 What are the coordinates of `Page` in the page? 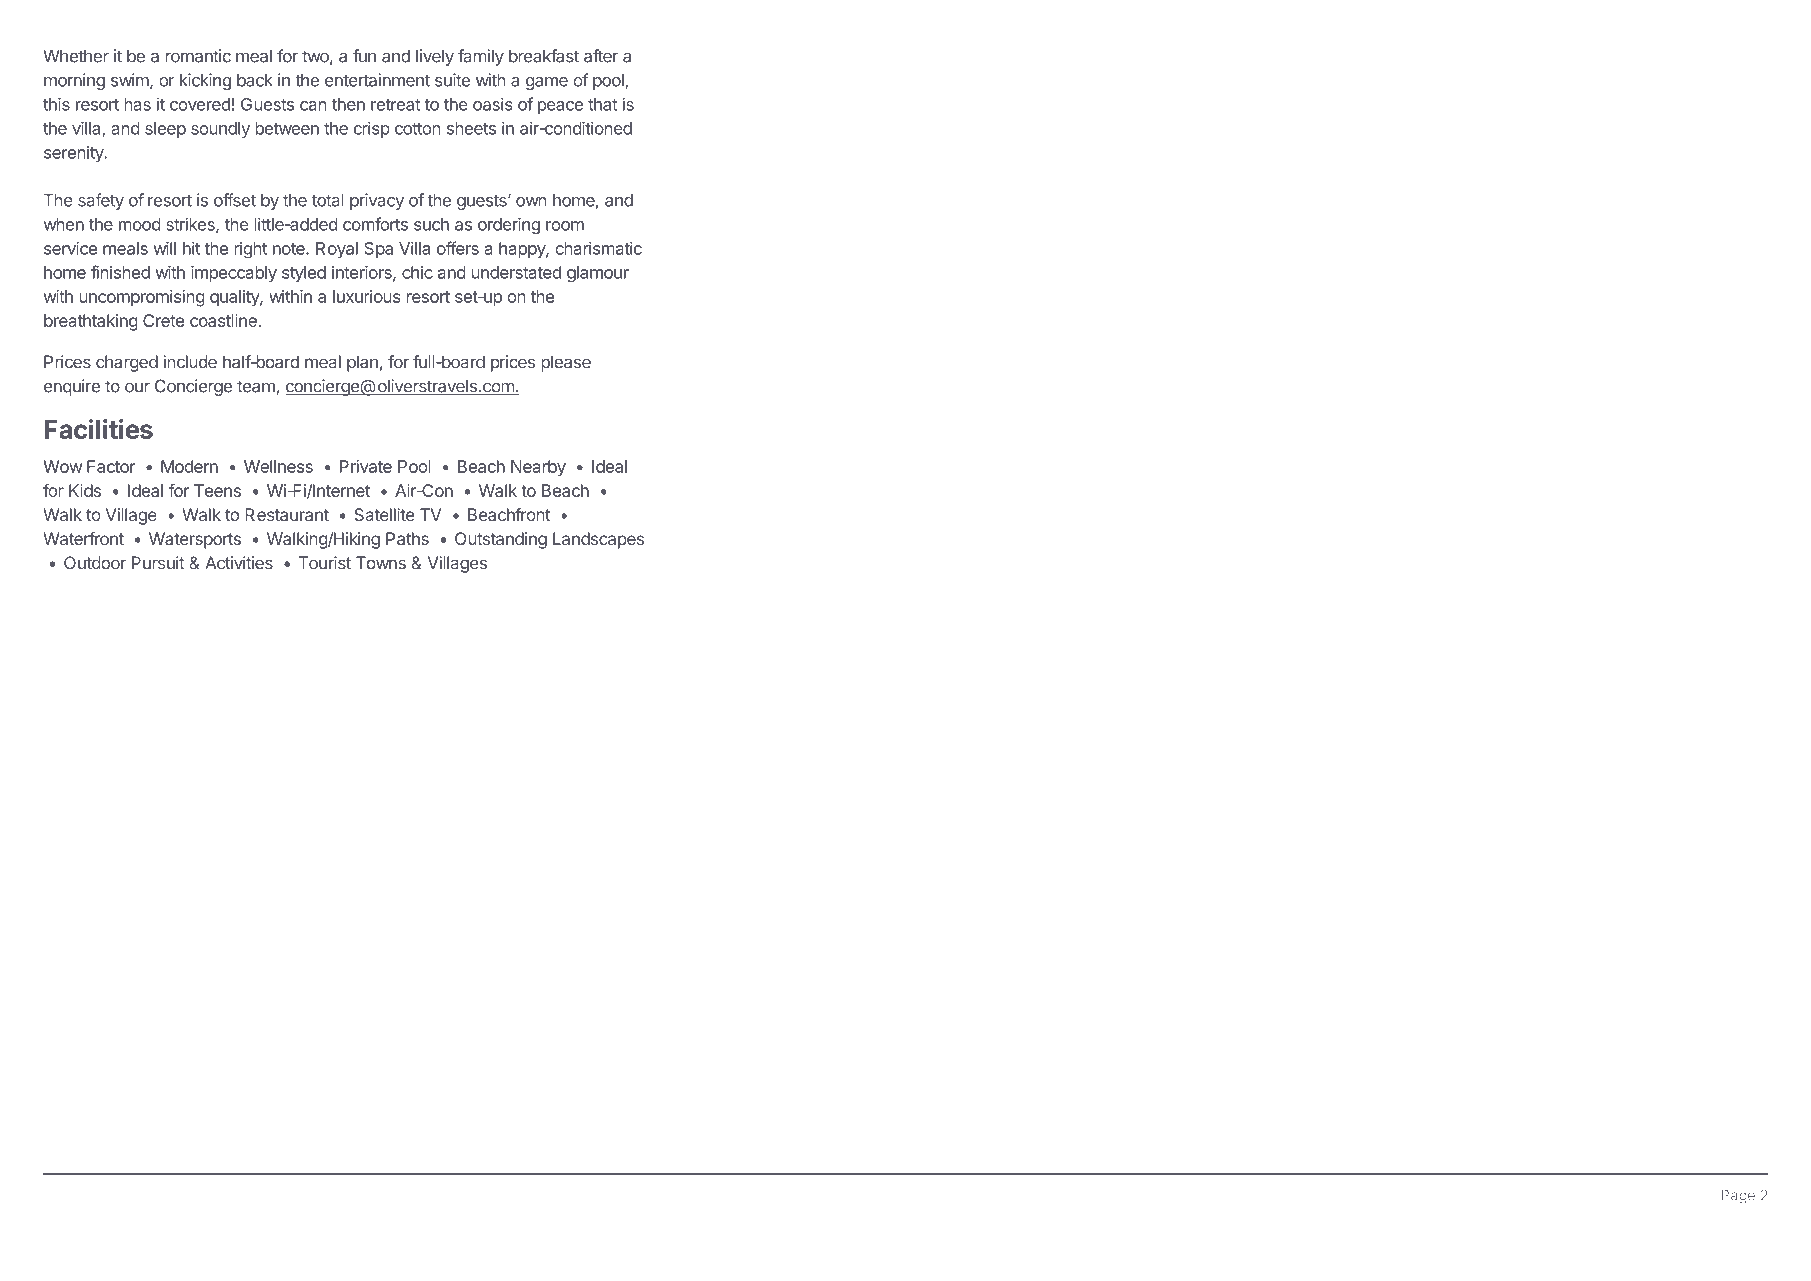 It's located at (1738, 1197).
